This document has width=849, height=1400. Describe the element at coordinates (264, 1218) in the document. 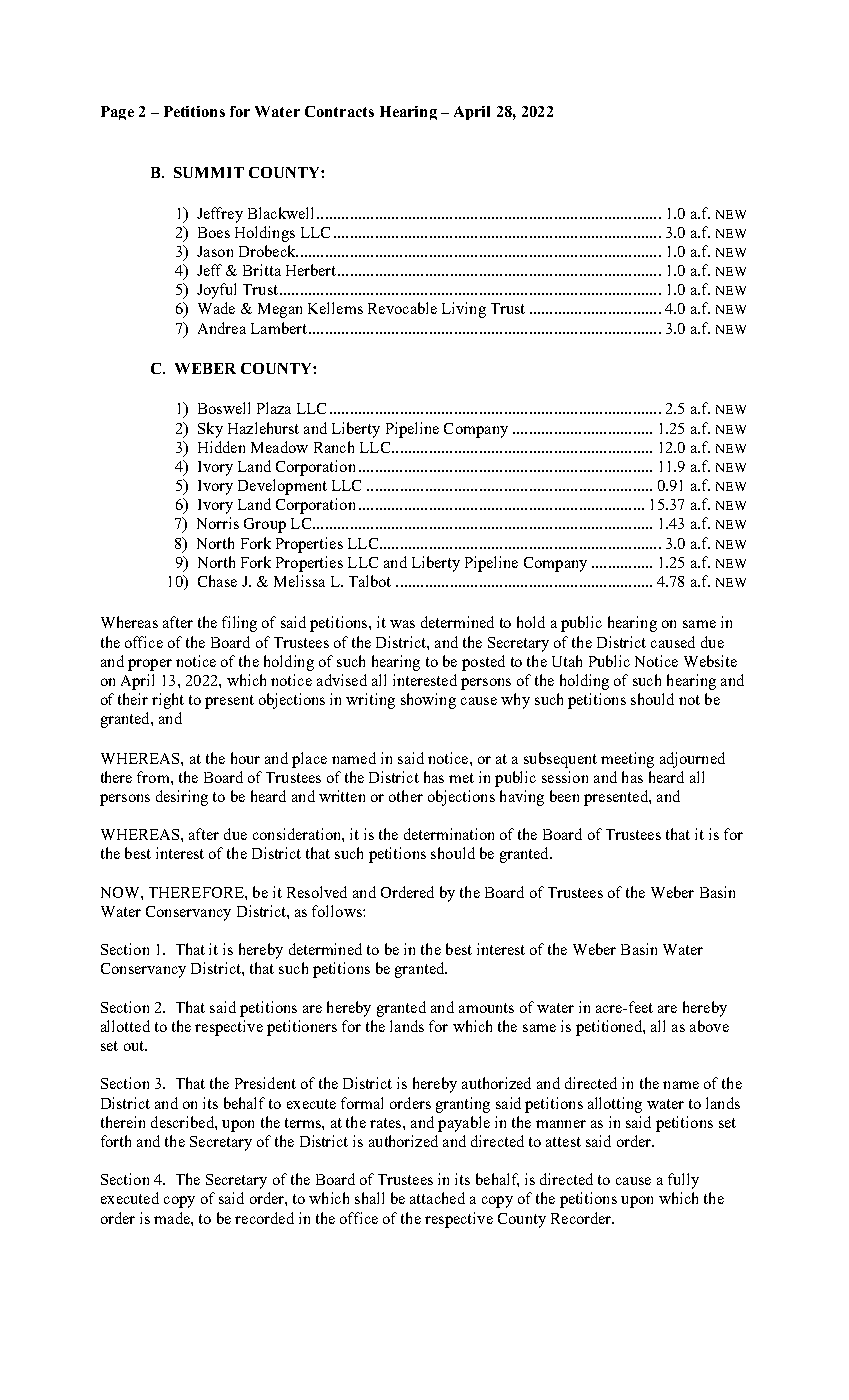

I see `recorded` at that location.
